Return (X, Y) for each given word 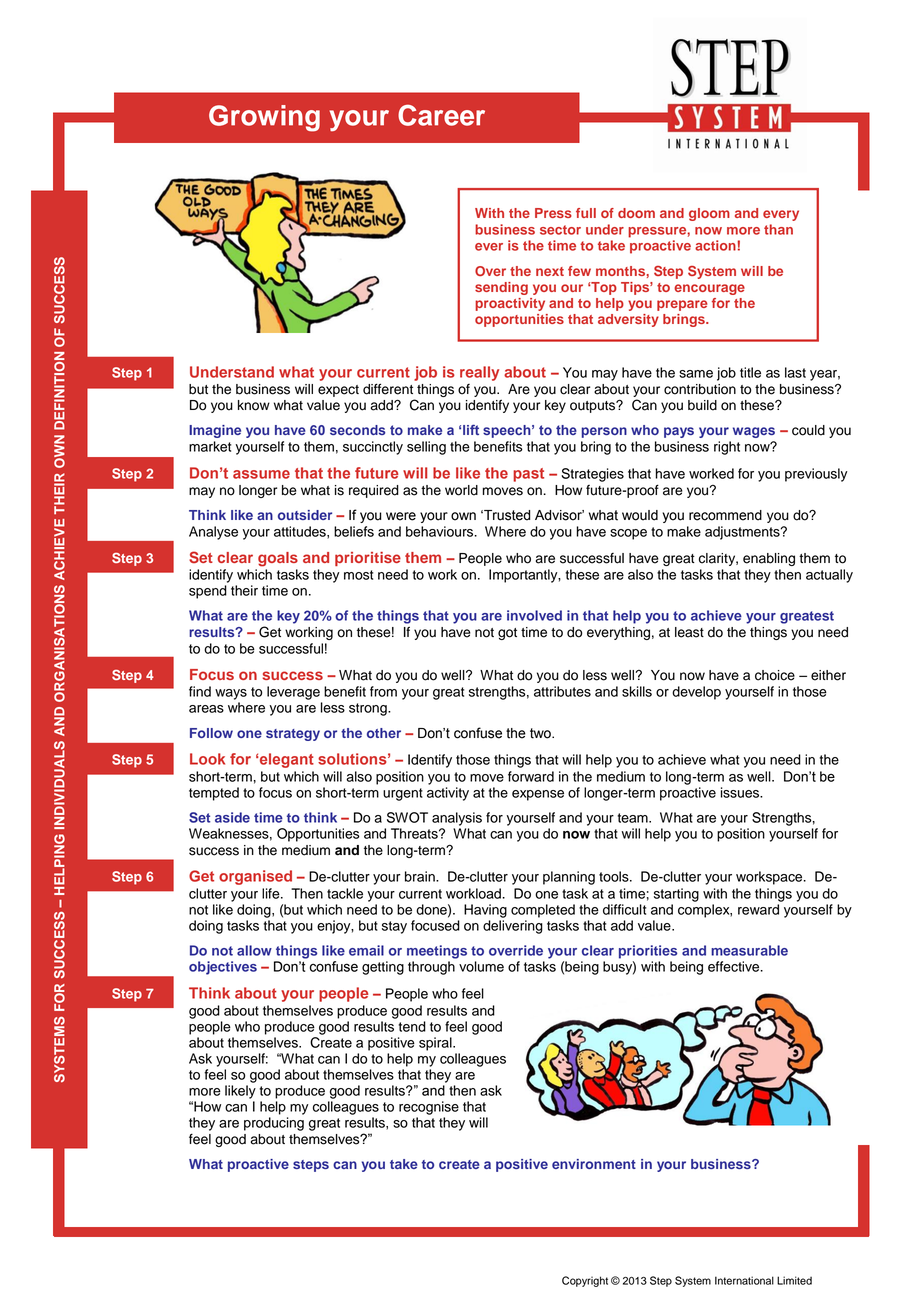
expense (538, 795)
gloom (709, 214)
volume (481, 966)
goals (278, 559)
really (479, 373)
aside (232, 817)
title (750, 372)
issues (741, 792)
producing (274, 1124)
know (254, 405)
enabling (769, 559)
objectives (223, 968)
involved (534, 615)
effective (735, 966)
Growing (264, 118)
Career (441, 115)
